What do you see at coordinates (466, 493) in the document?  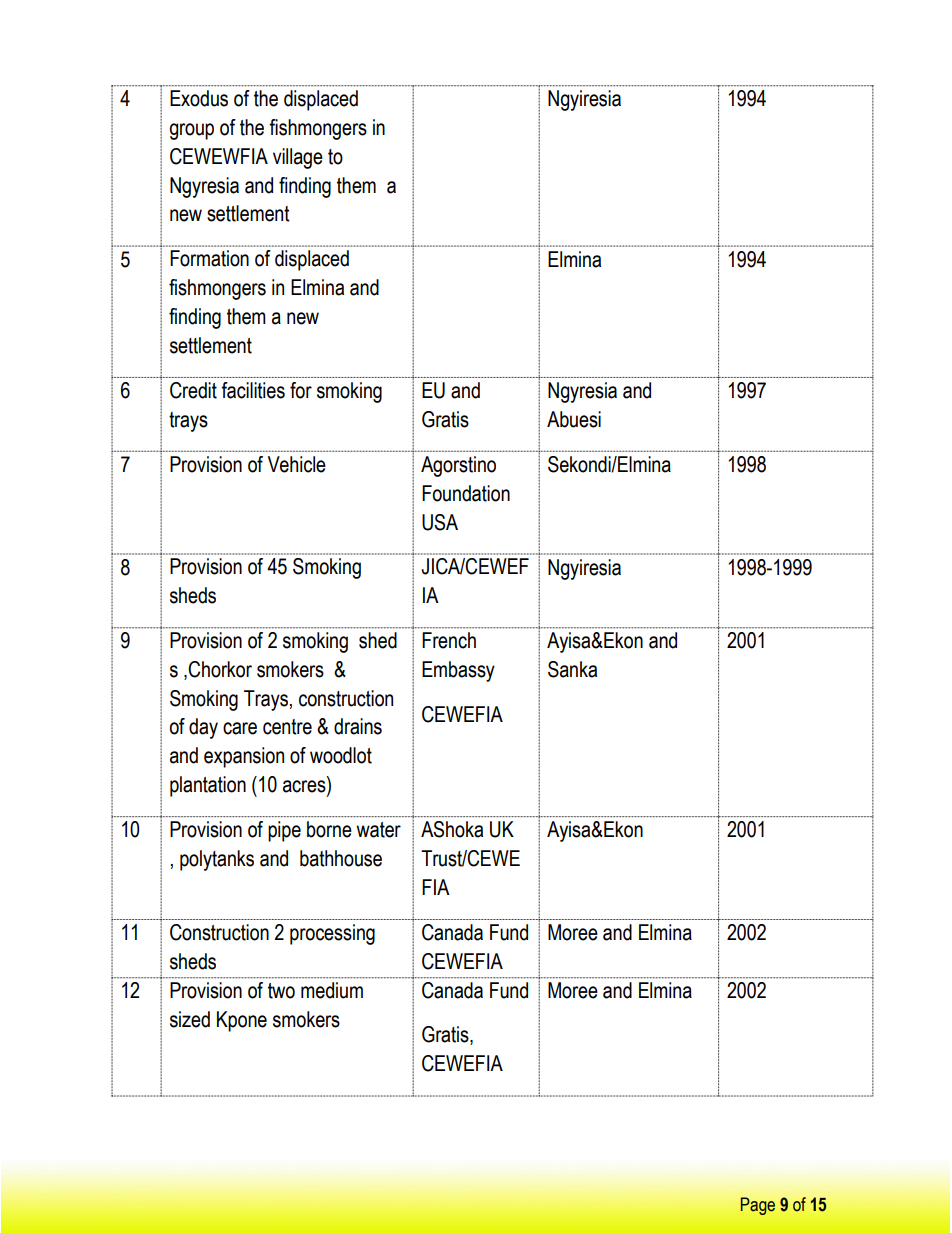 I see `Foundation` at bounding box center [466, 493].
